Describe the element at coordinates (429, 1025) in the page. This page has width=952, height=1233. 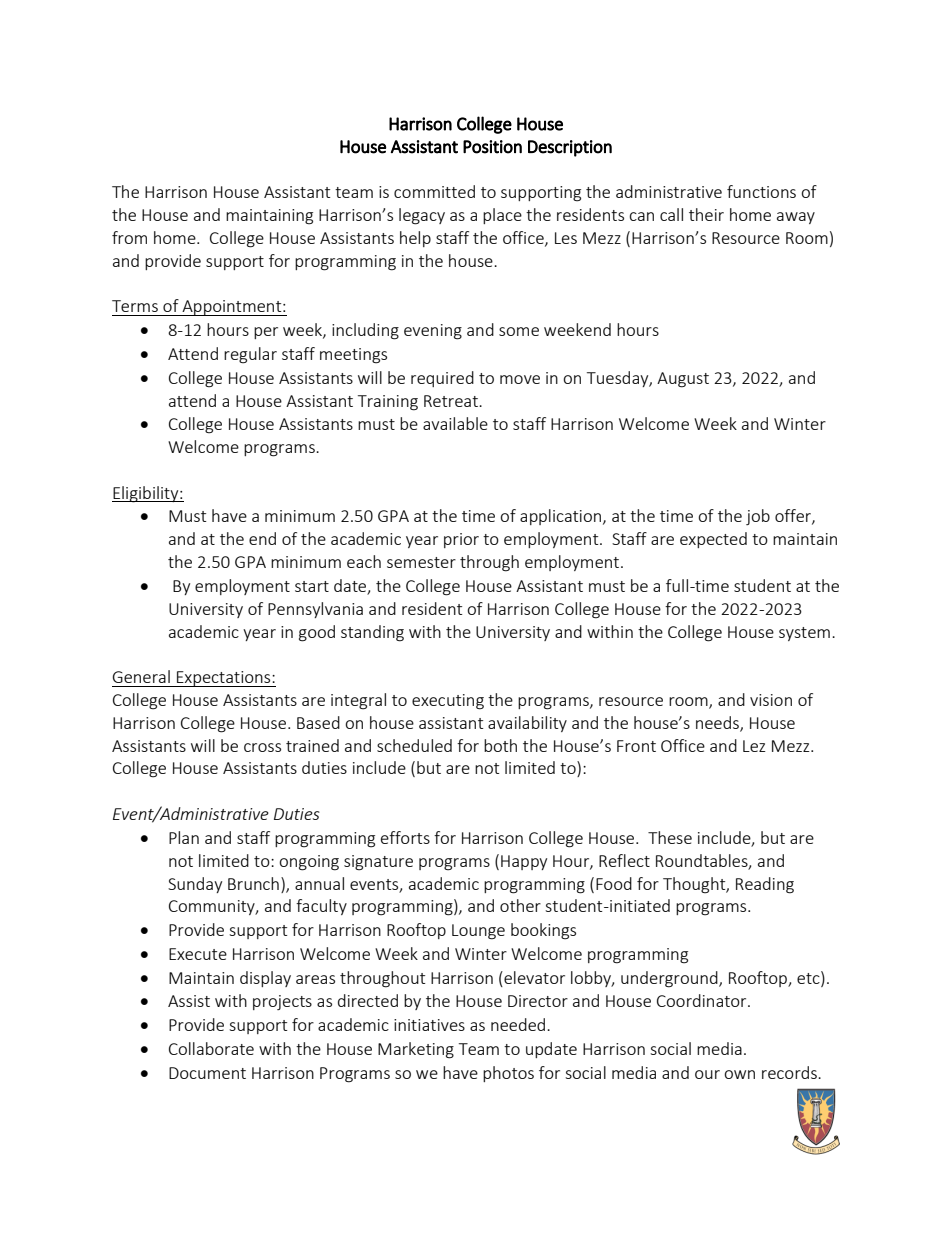
I see `initiatives` at that location.
